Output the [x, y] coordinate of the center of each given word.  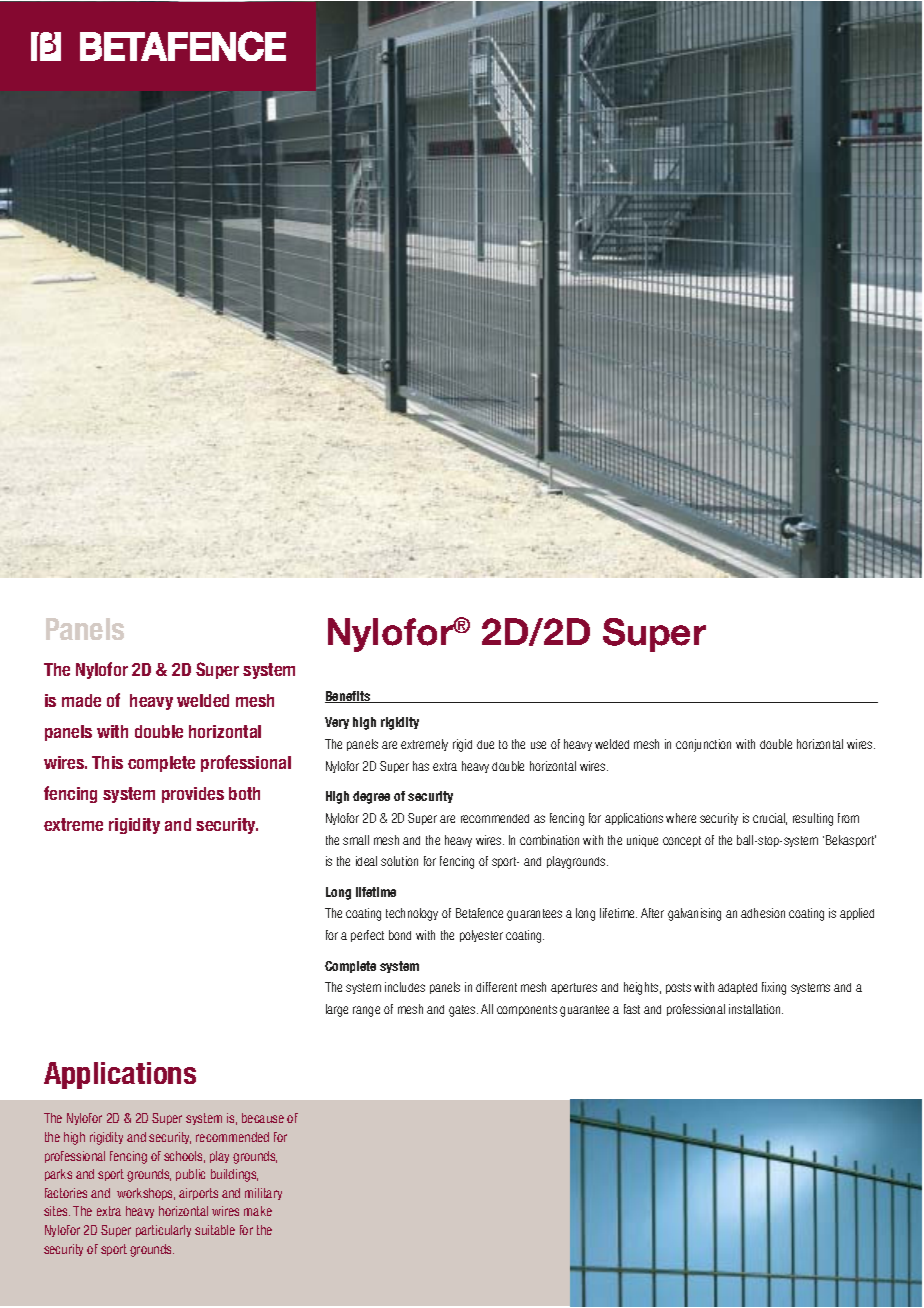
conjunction [703, 745]
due [485, 744]
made [81, 700]
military [263, 1194]
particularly [163, 1231]
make [258, 1211]
